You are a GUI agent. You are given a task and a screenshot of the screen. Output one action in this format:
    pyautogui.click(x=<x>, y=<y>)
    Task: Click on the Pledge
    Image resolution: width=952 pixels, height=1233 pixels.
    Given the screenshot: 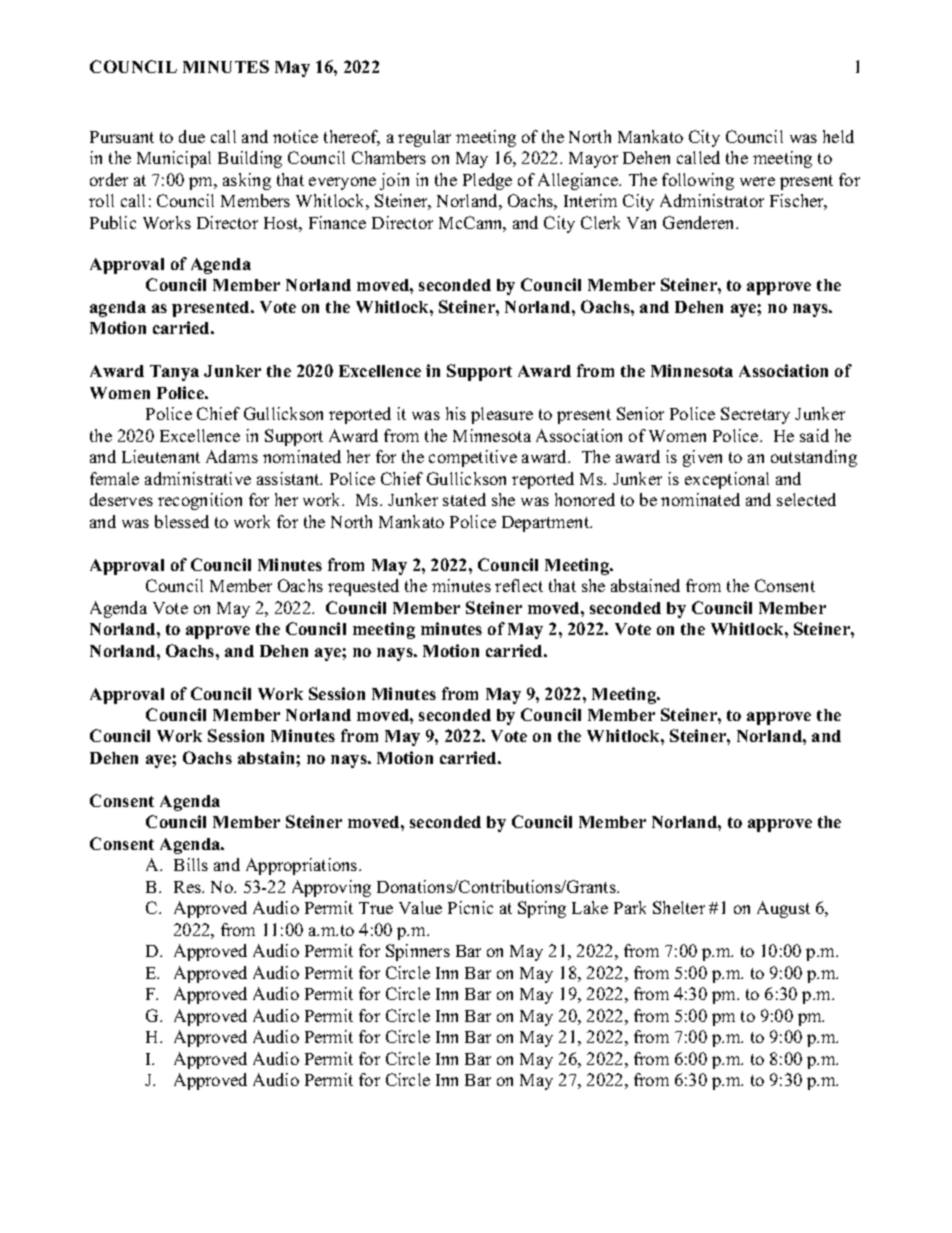 What is the action you would take?
    pyautogui.click(x=487, y=181)
